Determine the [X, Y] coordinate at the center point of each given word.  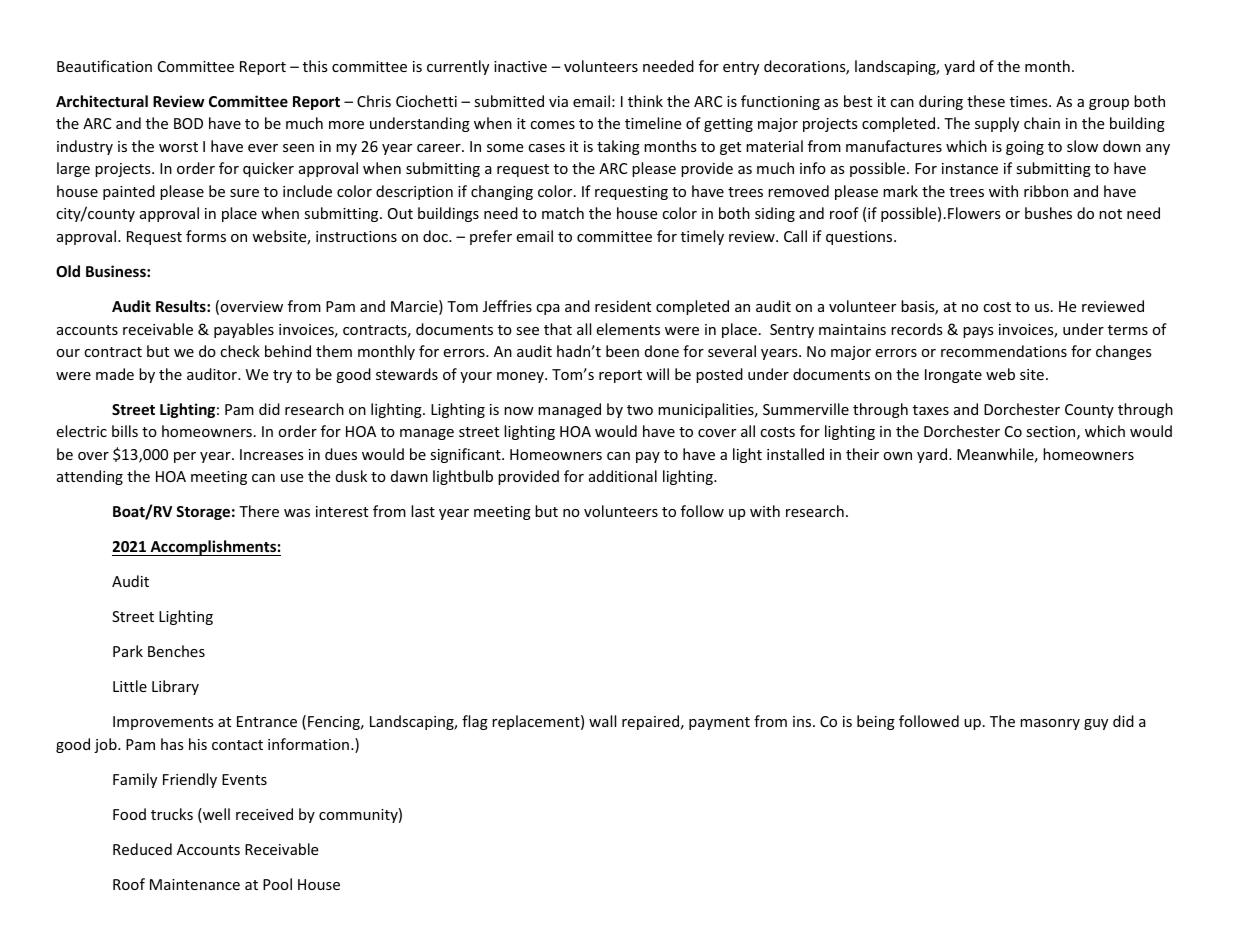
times [1030, 101]
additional [623, 476]
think [645, 101]
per [185, 457]
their [862, 454]
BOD [188, 123]
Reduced [142, 849]
